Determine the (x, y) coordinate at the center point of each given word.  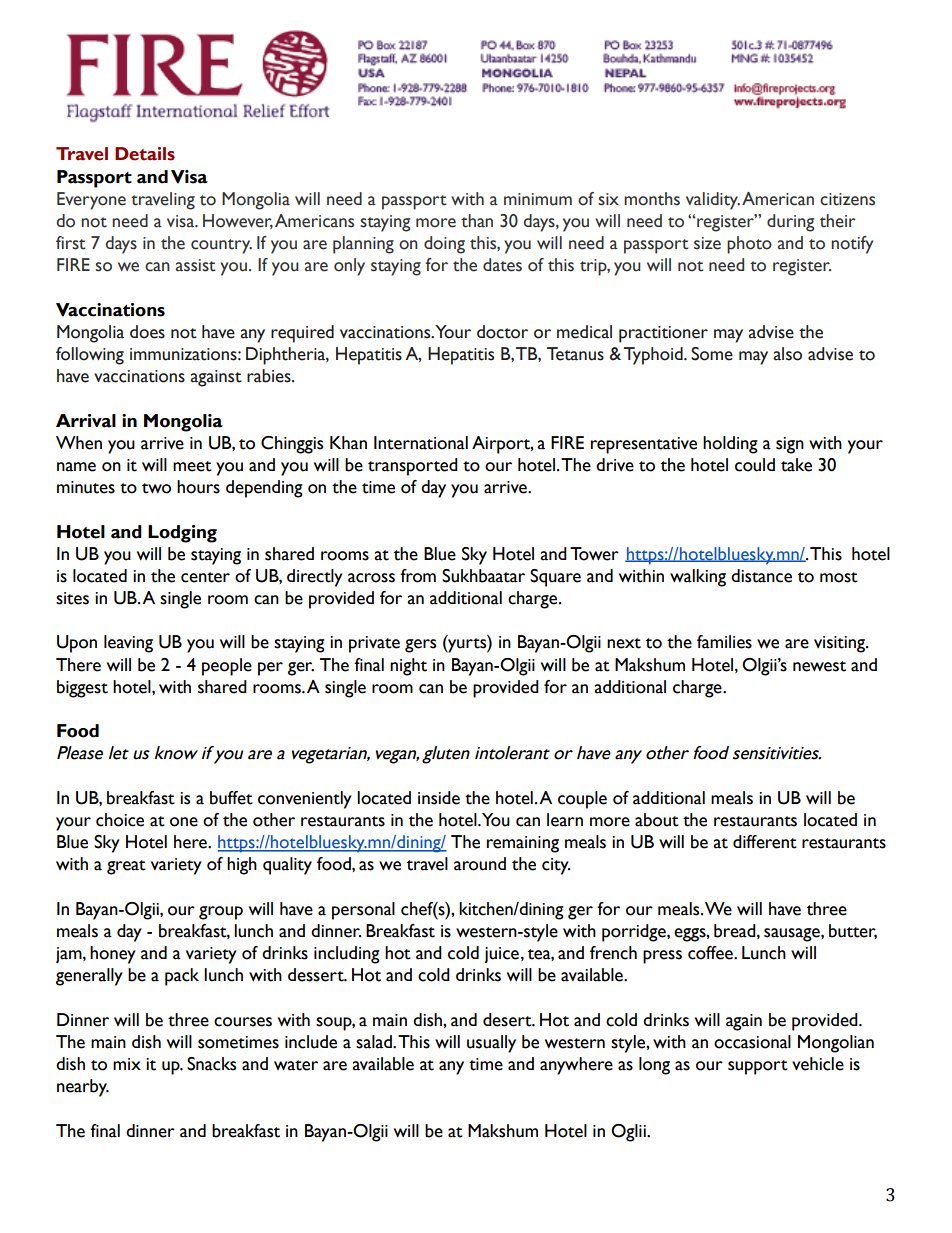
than (477, 221)
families (724, 642)
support (758, 1067)
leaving (128, 644)
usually (491, 1044)
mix (127, 1064)
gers (420, 646)
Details (145, 154)
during (791, 223)
